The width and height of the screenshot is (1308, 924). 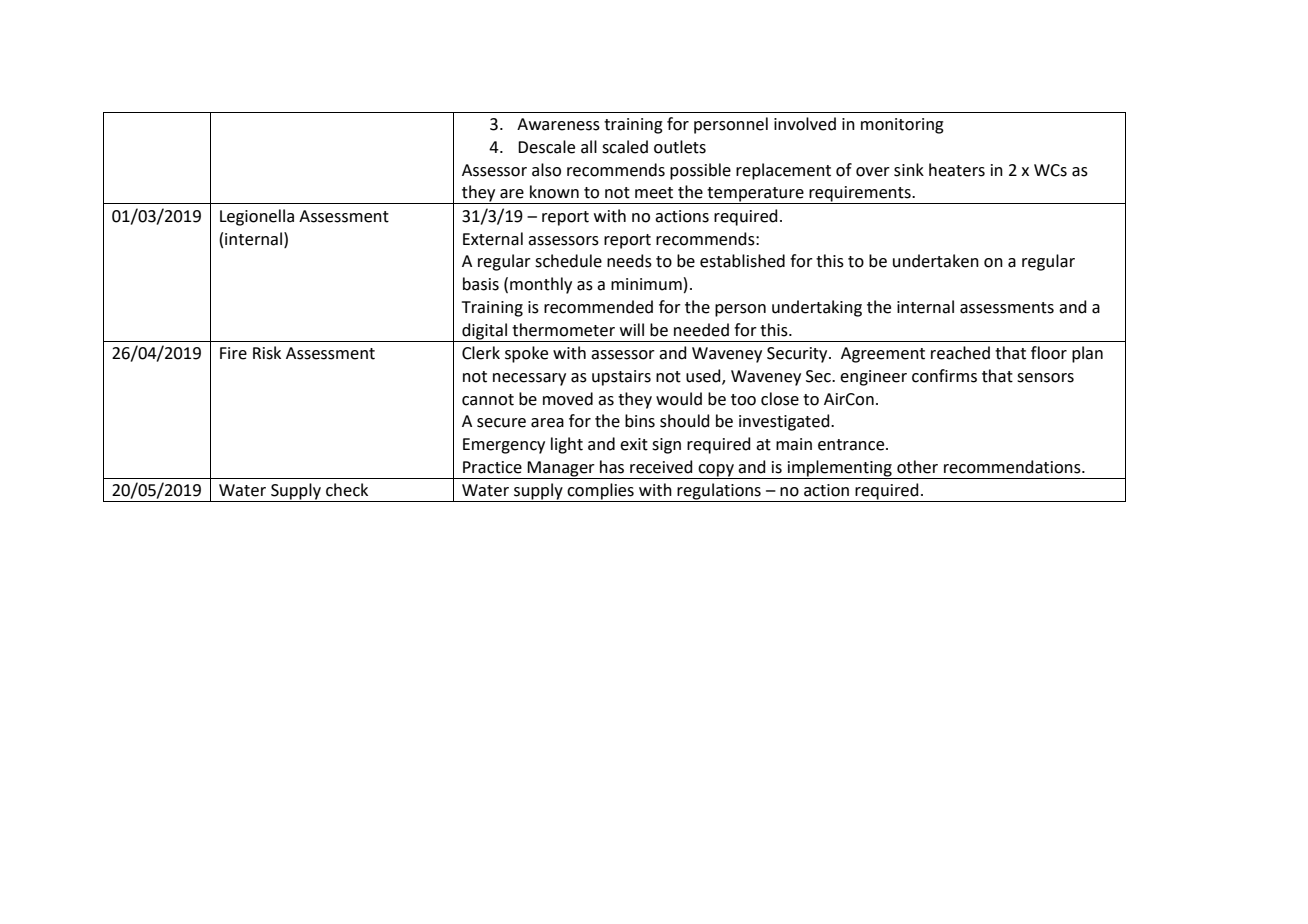 I want to click on Descale, so click(x=546, y=147).
